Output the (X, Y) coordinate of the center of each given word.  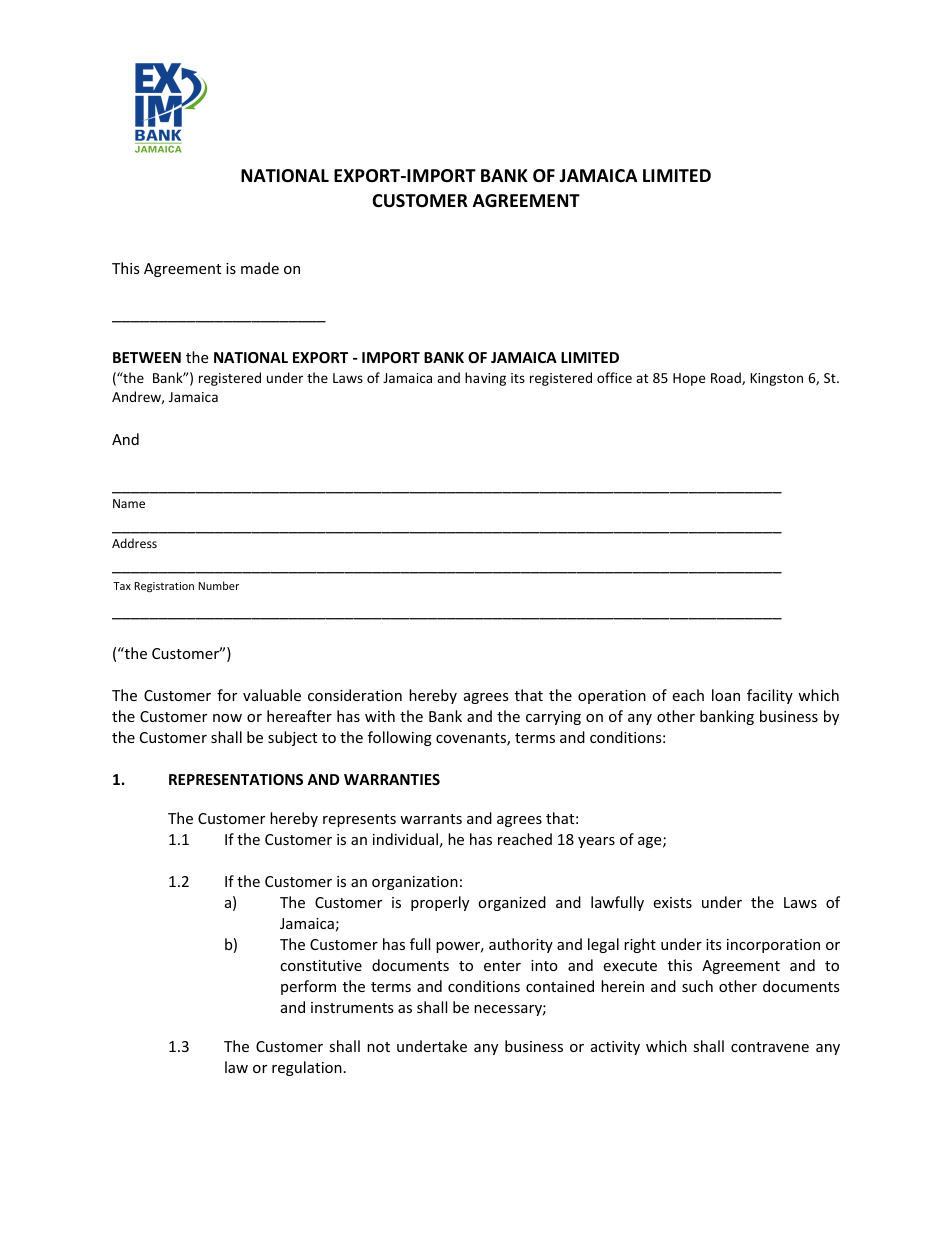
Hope (689, 379)
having (485, 379)
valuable (272, 695)
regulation (307, 1068)
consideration (355, 695)
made (260, 268)
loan (726, 695)
